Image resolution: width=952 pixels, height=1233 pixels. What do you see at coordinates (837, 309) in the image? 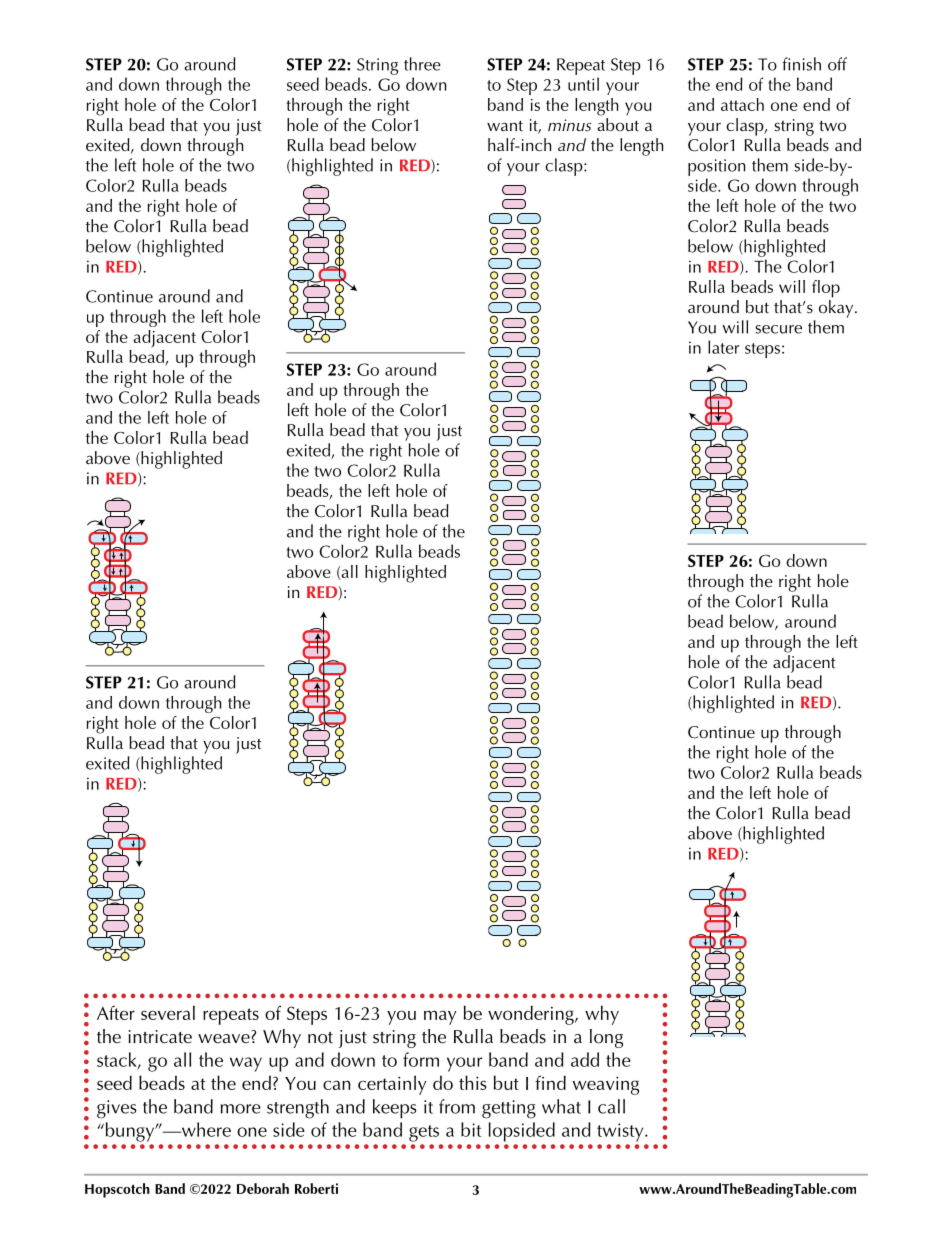
I see `okay` at bounding box center [837, 309].
